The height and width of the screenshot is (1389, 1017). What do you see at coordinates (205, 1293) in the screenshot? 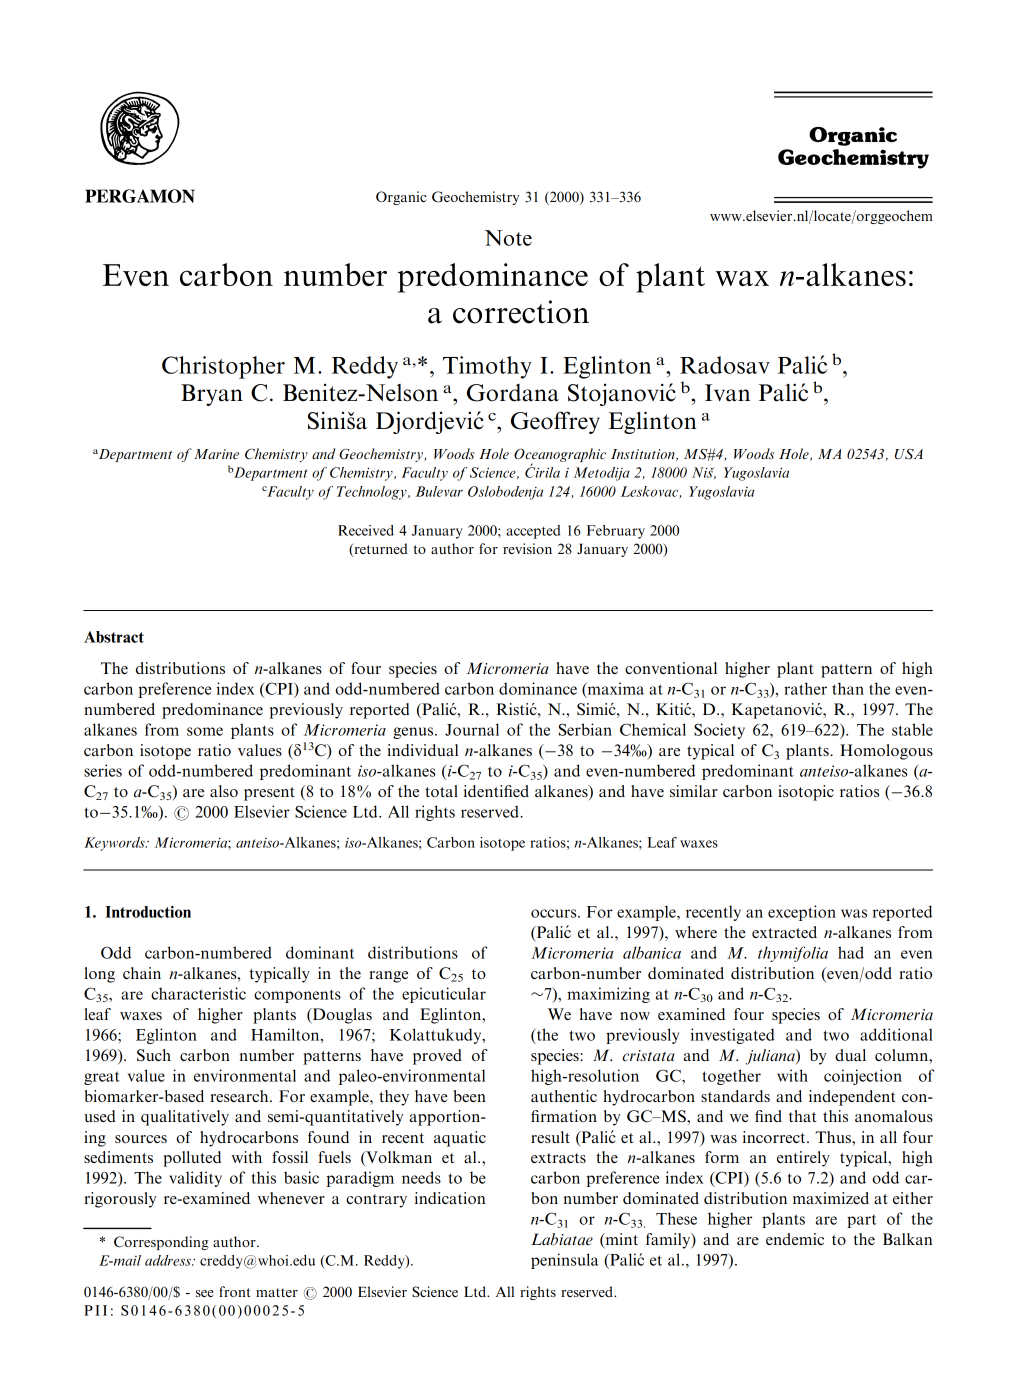
I see `see` at bounding box center [205, 1293].
